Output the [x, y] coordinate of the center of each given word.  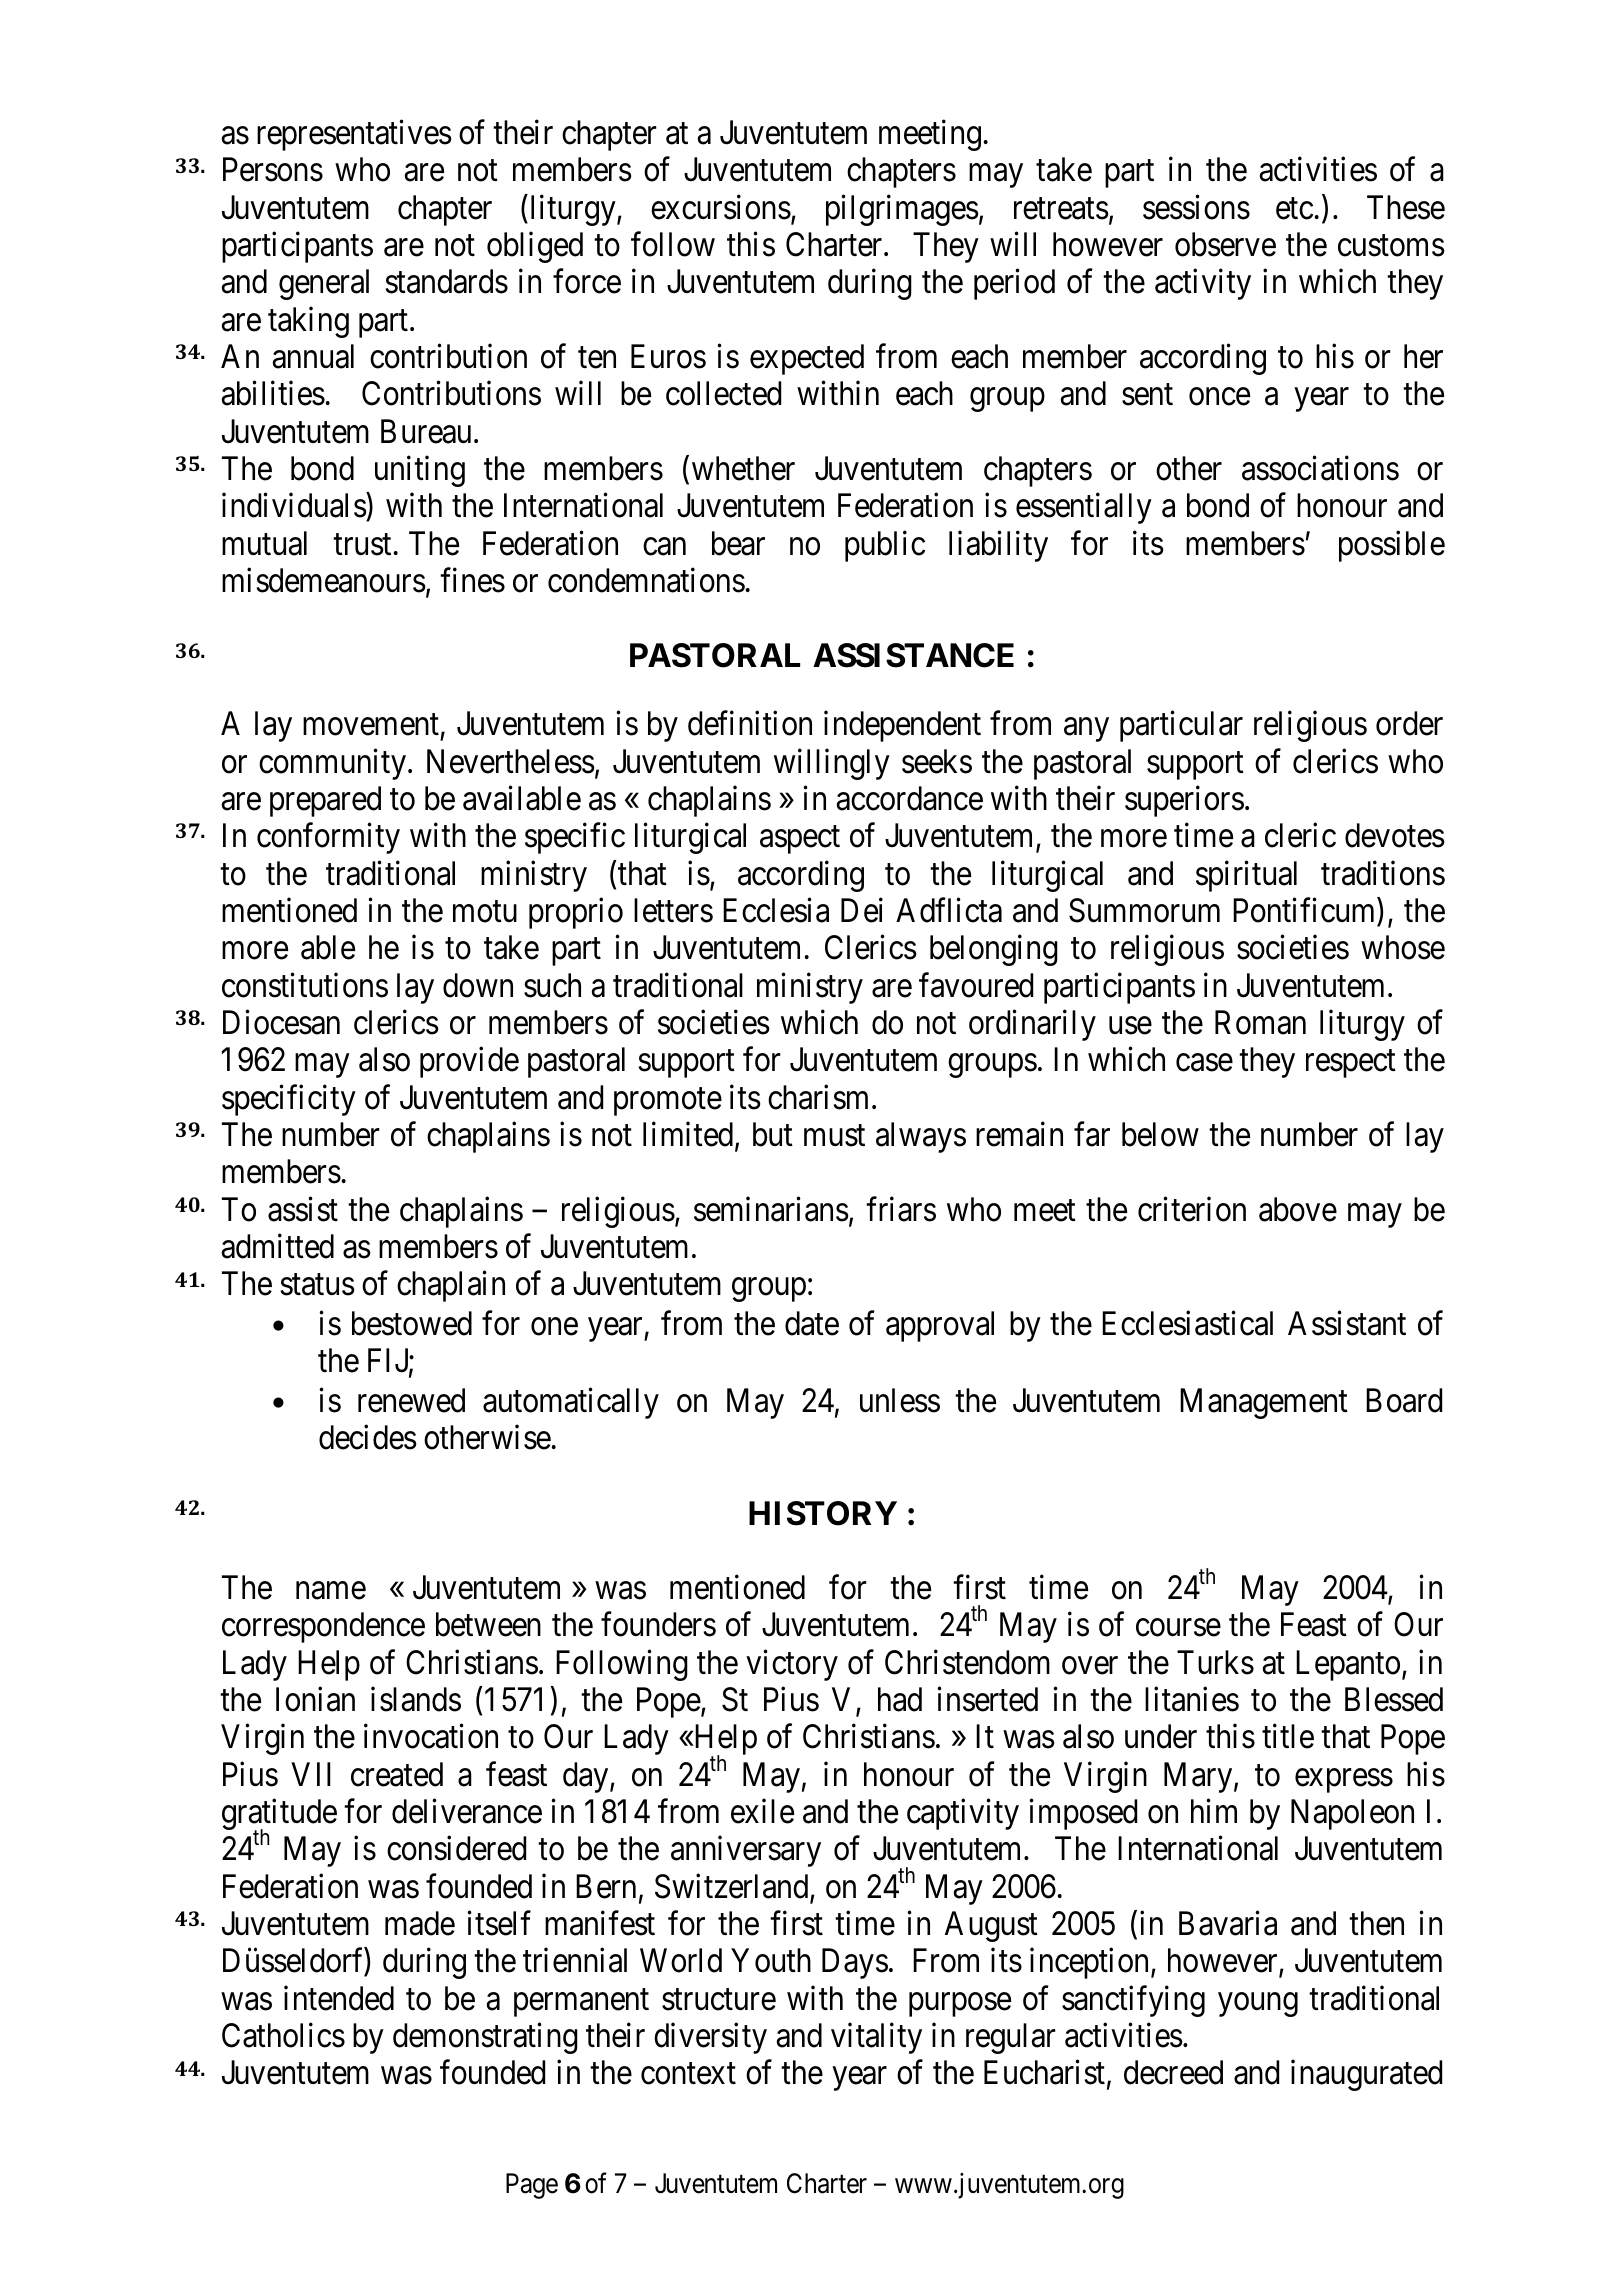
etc [1294, 209]
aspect [800, 840]
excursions [721, 207]
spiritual [1246, 876]
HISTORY [823, 1513]
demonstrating [485, 2038]
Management [1264, 1404]
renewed [411, 1400]
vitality [876, 2038]
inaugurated [1366, 2075]
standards [446, 281]
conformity [328, 838]
